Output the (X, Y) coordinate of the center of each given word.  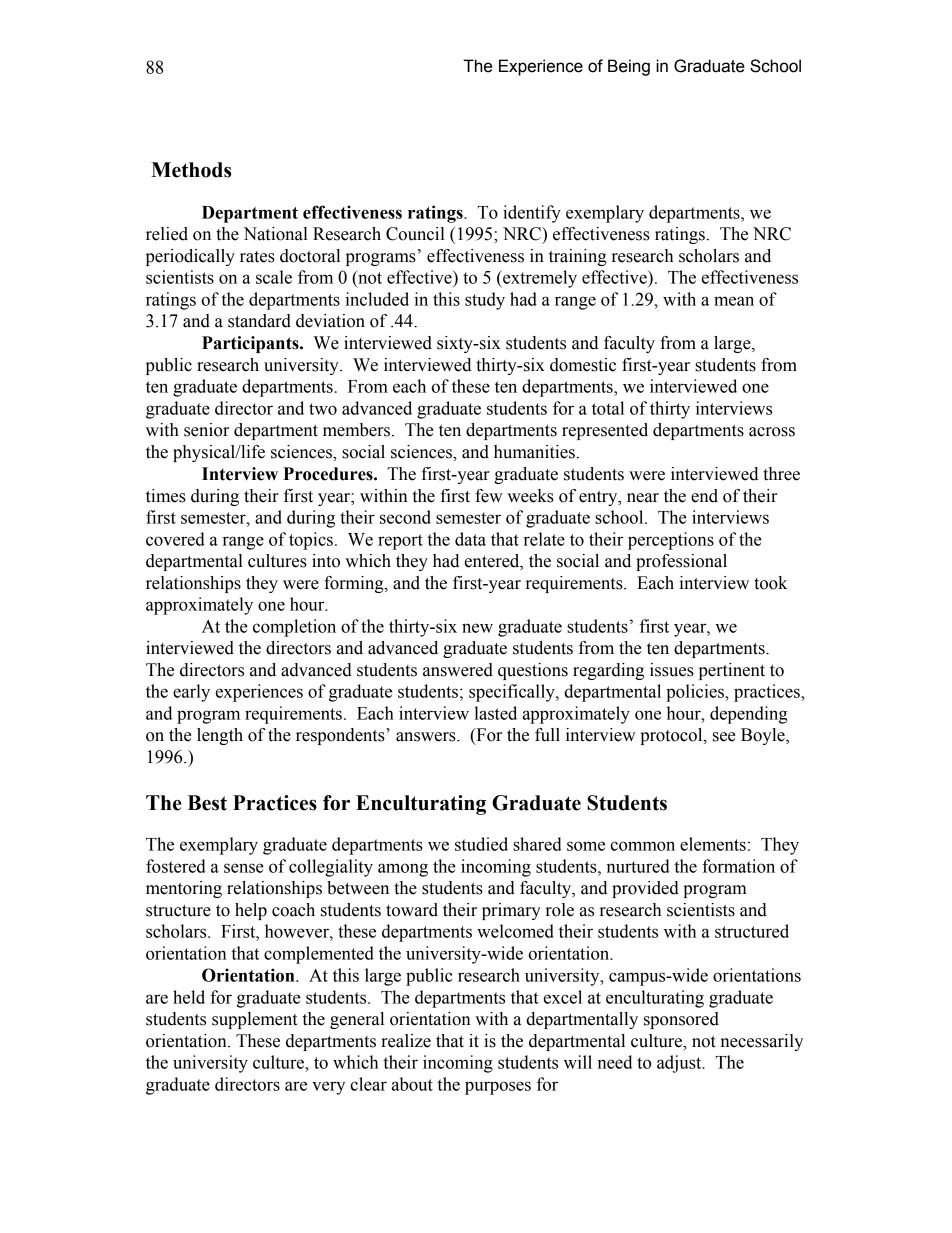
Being (629, 67)
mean (734, 301)
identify (532, 214)
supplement (254, 1020)
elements (713, 844)
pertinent (732, 671)
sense (244, 868)
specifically (513, 693)
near (643, 498)
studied (481, 844)
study (485, 301)
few (488, 496)
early (191, 693)
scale (274, 277)
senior (206, 430)
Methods (191, 170)
